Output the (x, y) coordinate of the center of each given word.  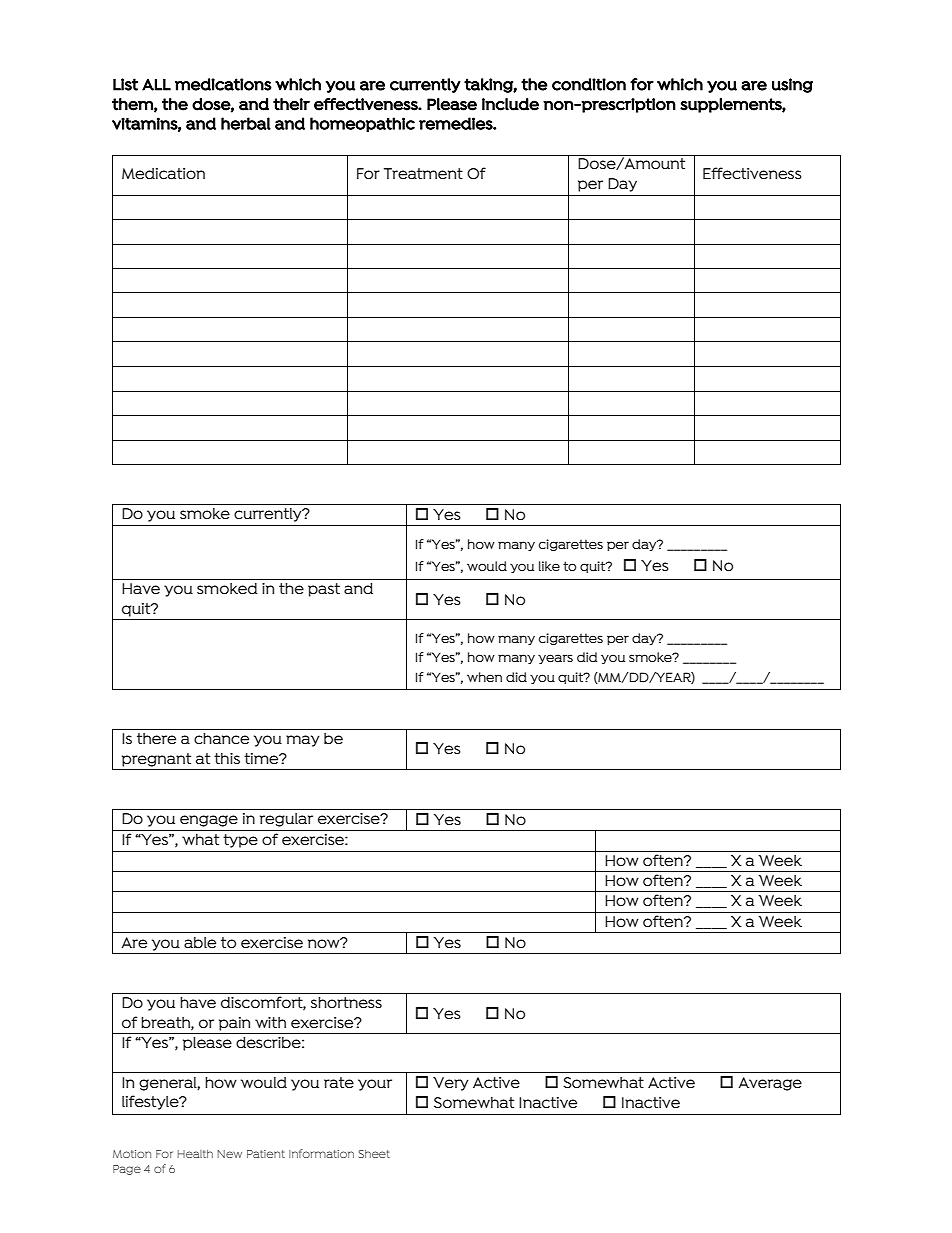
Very (451, 1084)
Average (770, 1084)
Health (195, 1154)
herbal (246, 123)
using (792, 85)
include (510, 104)
